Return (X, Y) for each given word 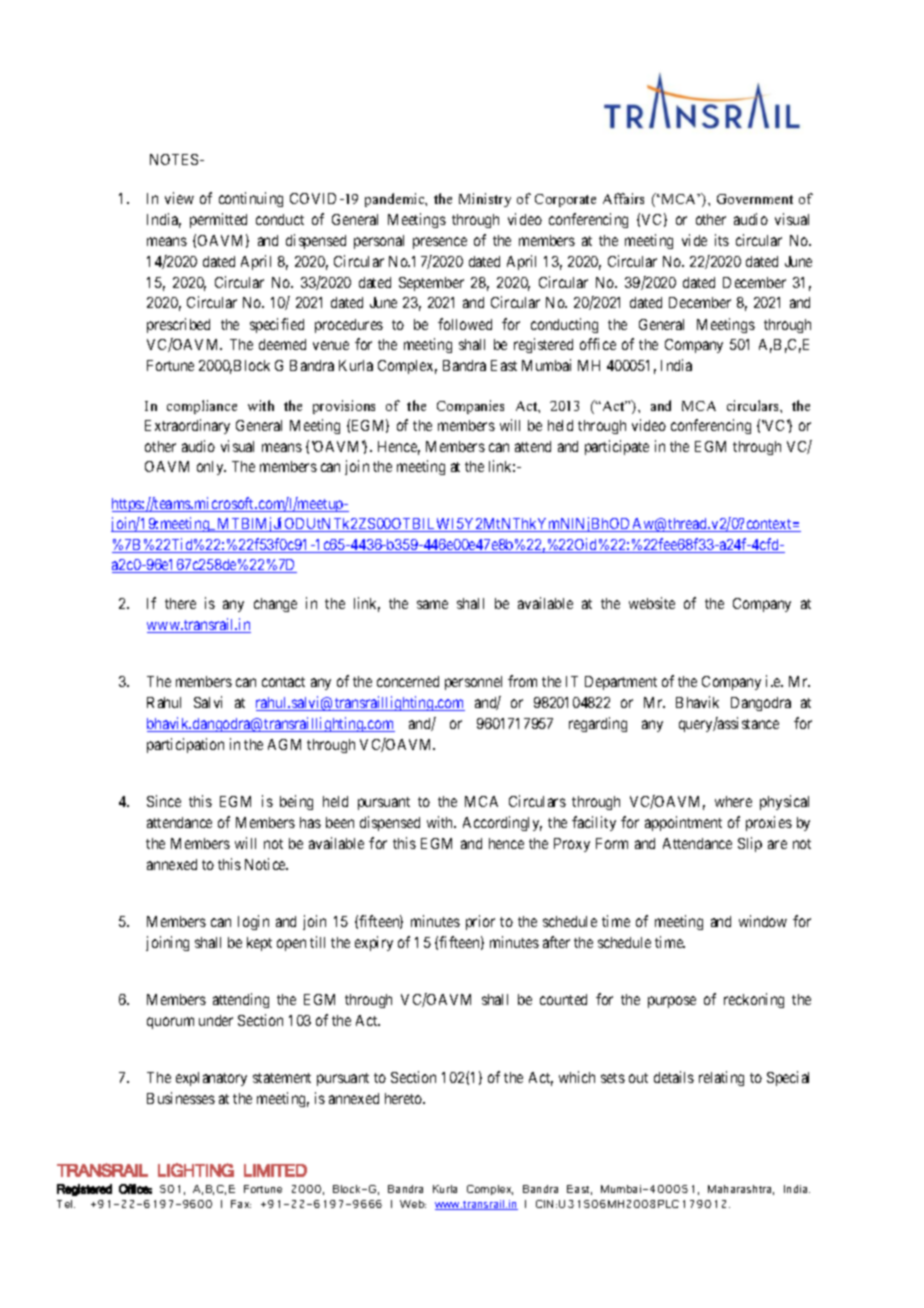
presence (440, 243)
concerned (408, 681)
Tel (66, 1204)
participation (185, 745)
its (722, 240)
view (179, 198)
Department (621, 683)
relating (721, 1078)
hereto (405, 1098)
